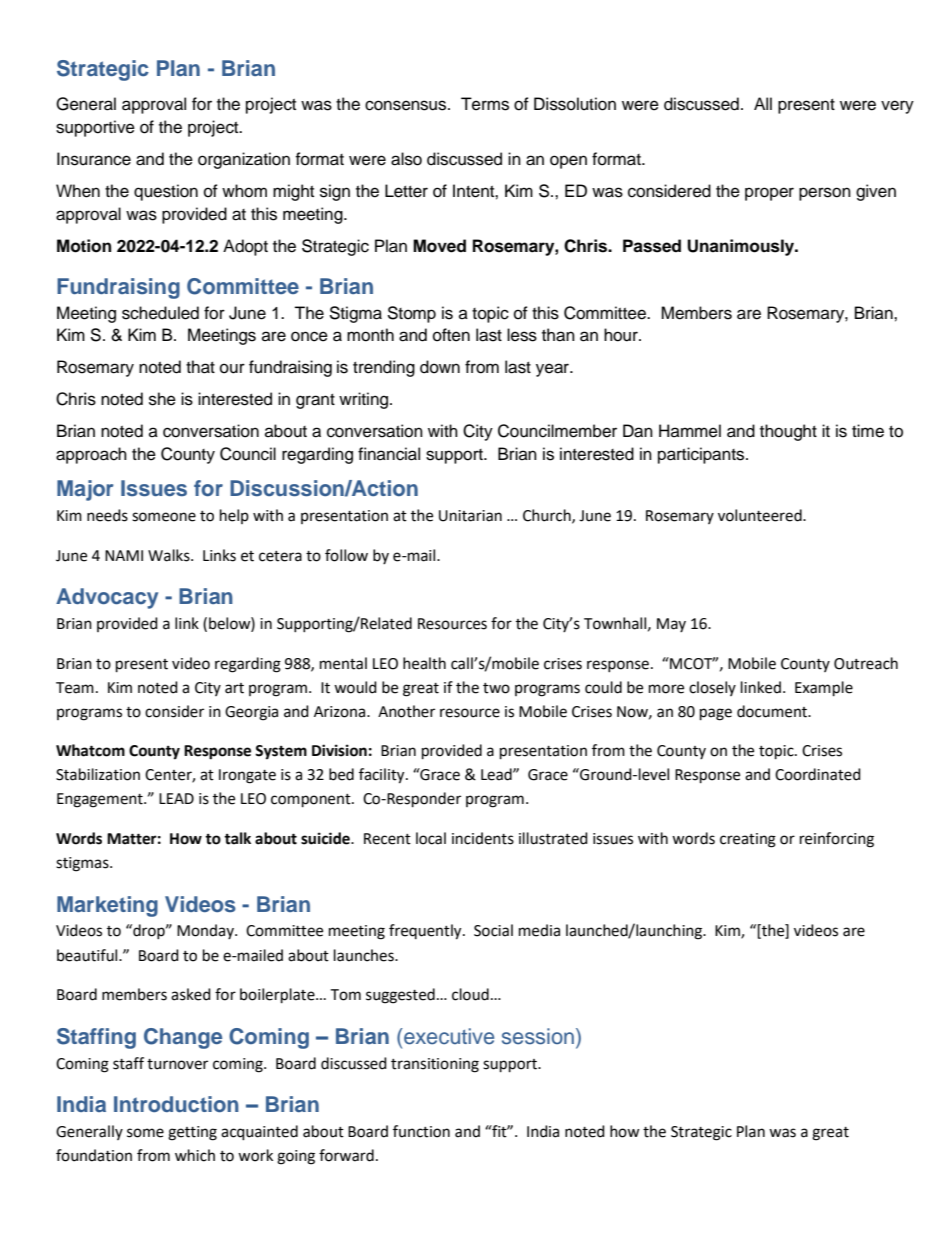  Describe the element at coordinates (788, 432) in the page. I see `thought` at that location.
